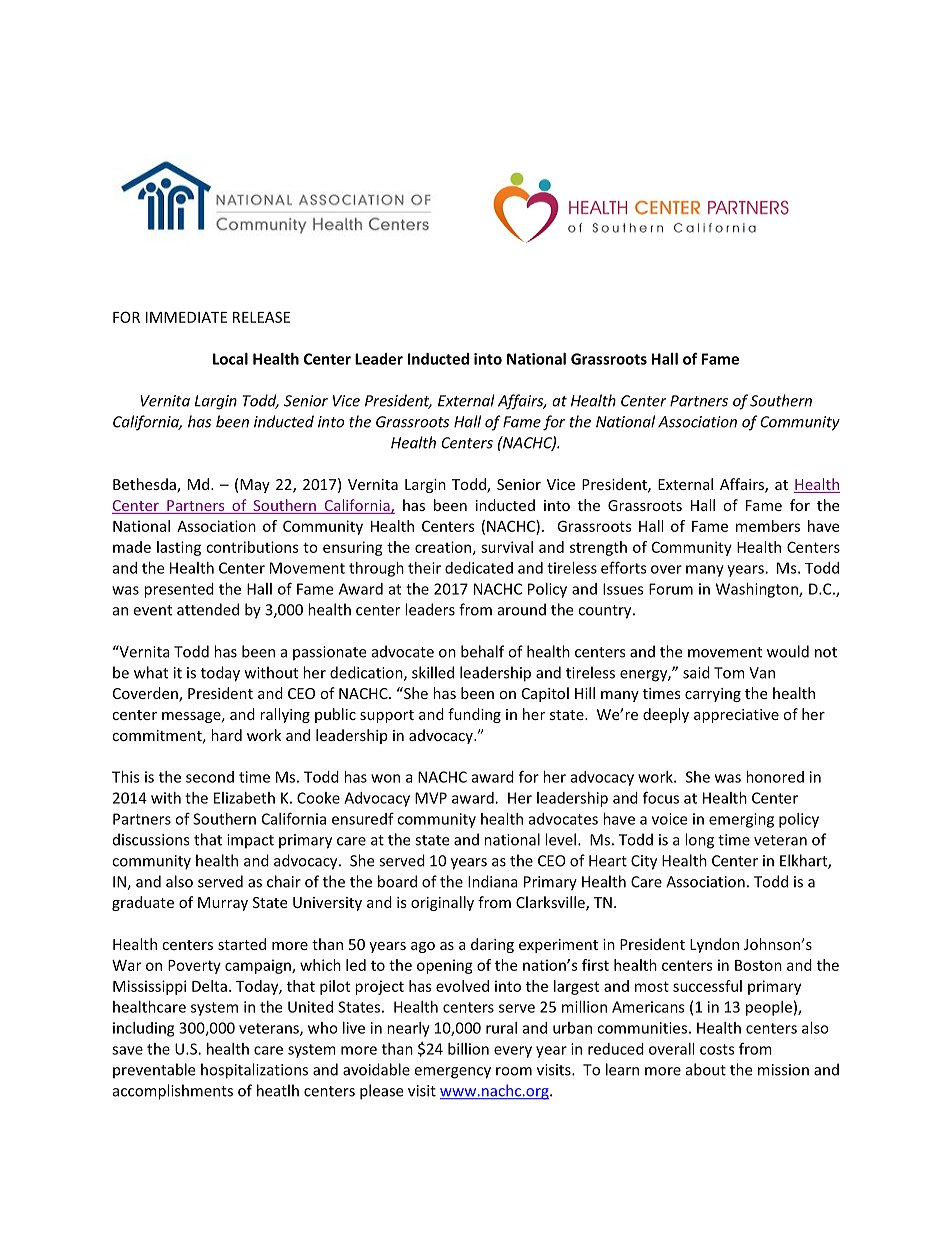 Image resolution: width=952 pixels, height=1233 pixels. What do you see at coordinates (226, 735) in the page?
I see `hard` at bounding box center [226, 735].
